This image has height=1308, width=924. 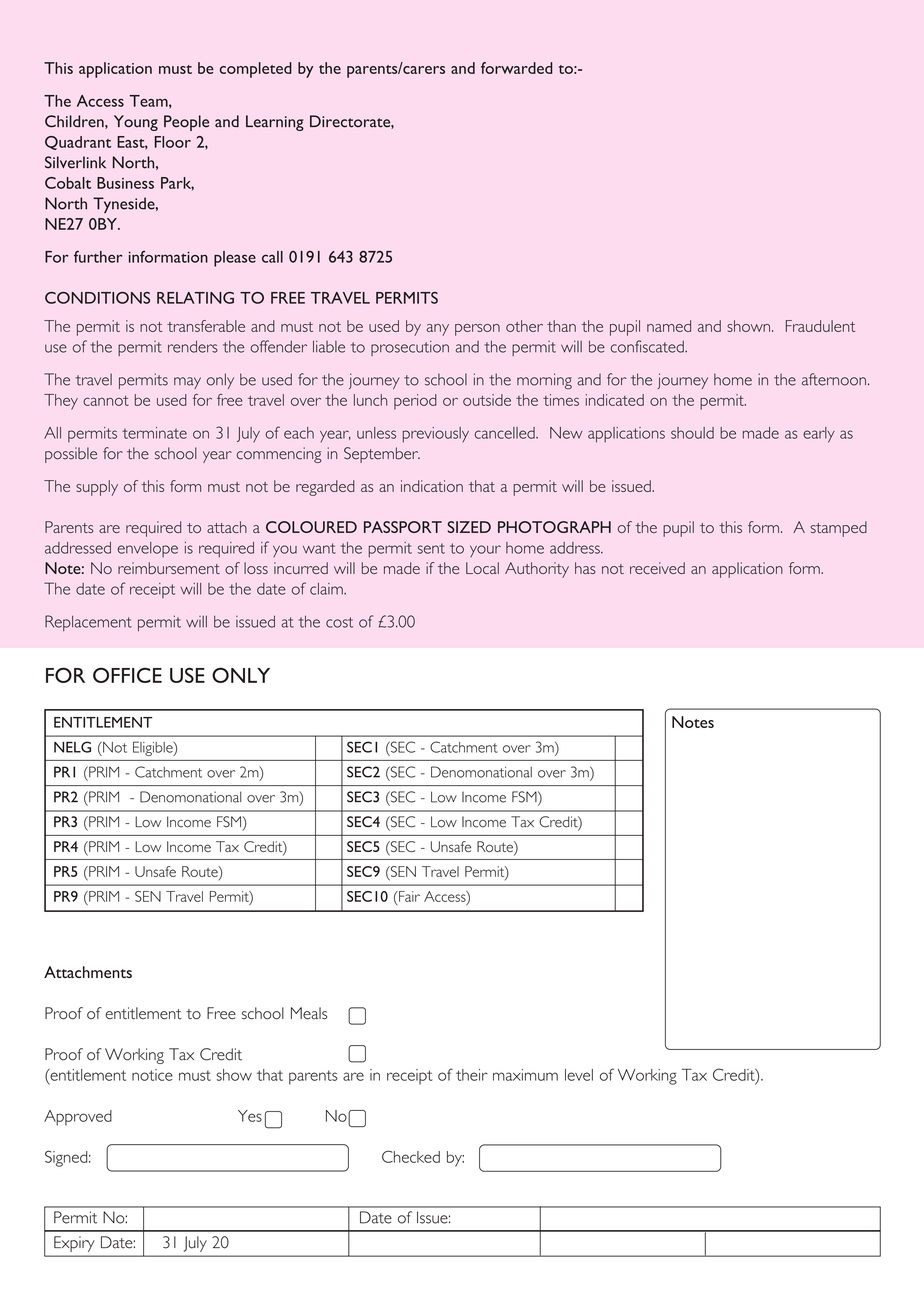 I want to click on indication, so click(x=432, y=486).
